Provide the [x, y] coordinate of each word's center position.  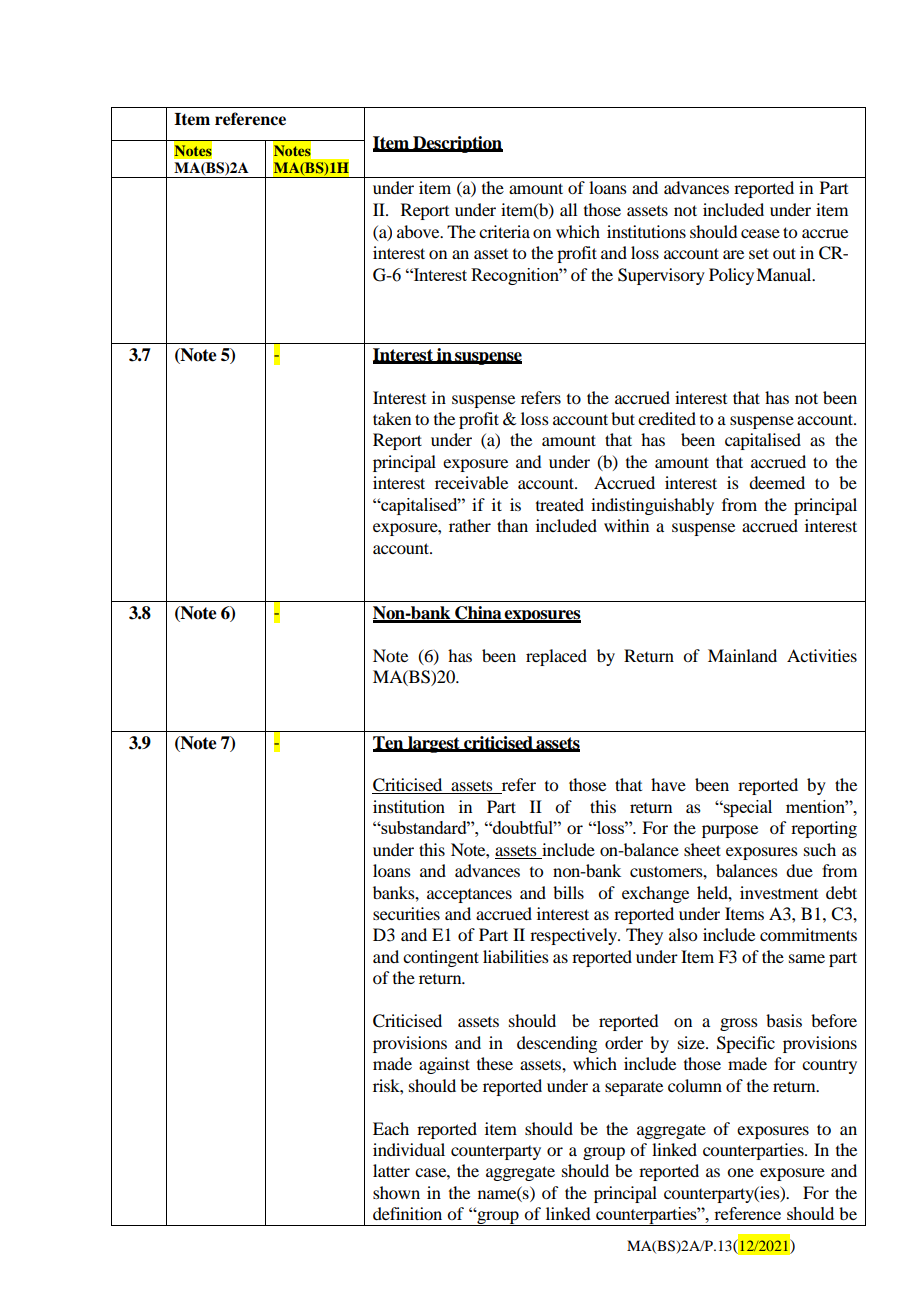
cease [760, 233]
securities [406, 913]
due [799, 870]
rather [470, 525]
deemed [777, 482]
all [568, 209]
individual [409, 1149]
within [626, 525]
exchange [655, 894]
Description [457, 144]
